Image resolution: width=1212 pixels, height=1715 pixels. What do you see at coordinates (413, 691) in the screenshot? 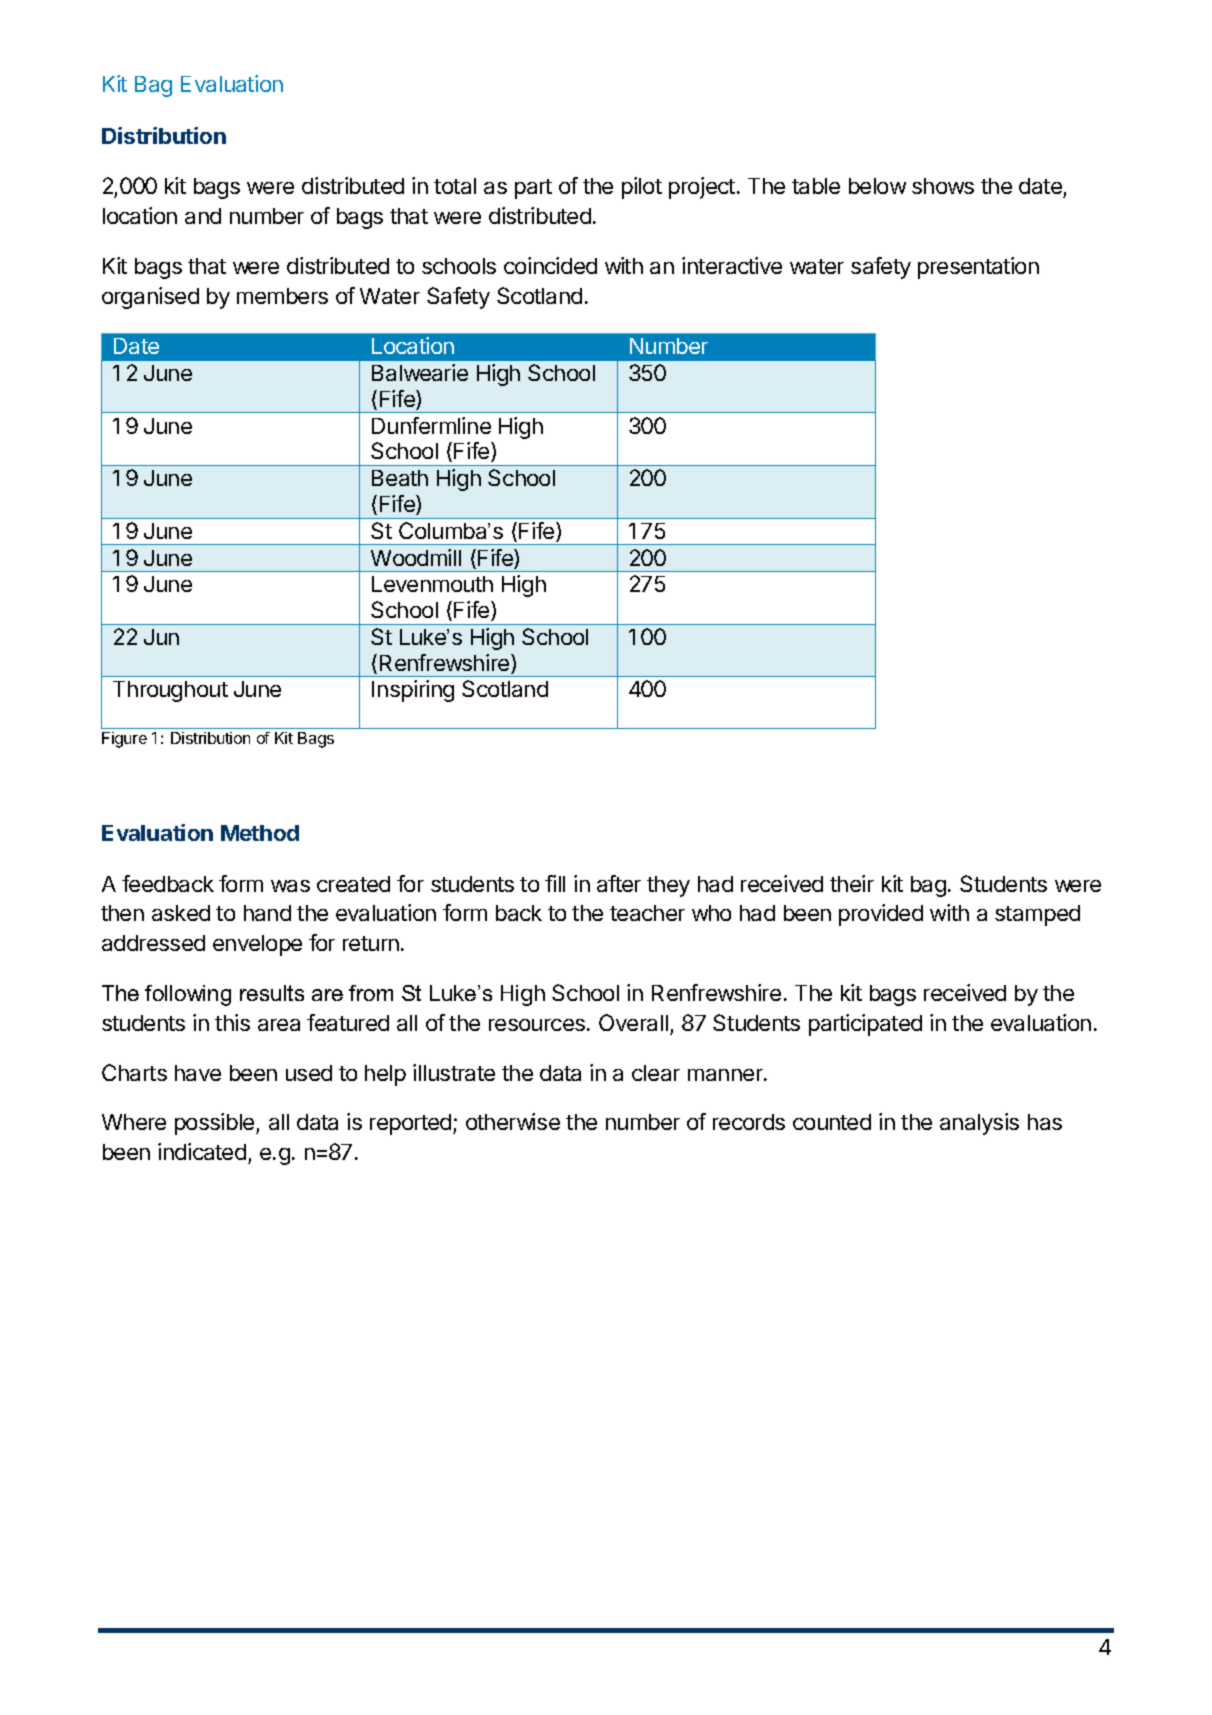
I see `Inspiring` at bounding box center [413, 691].
